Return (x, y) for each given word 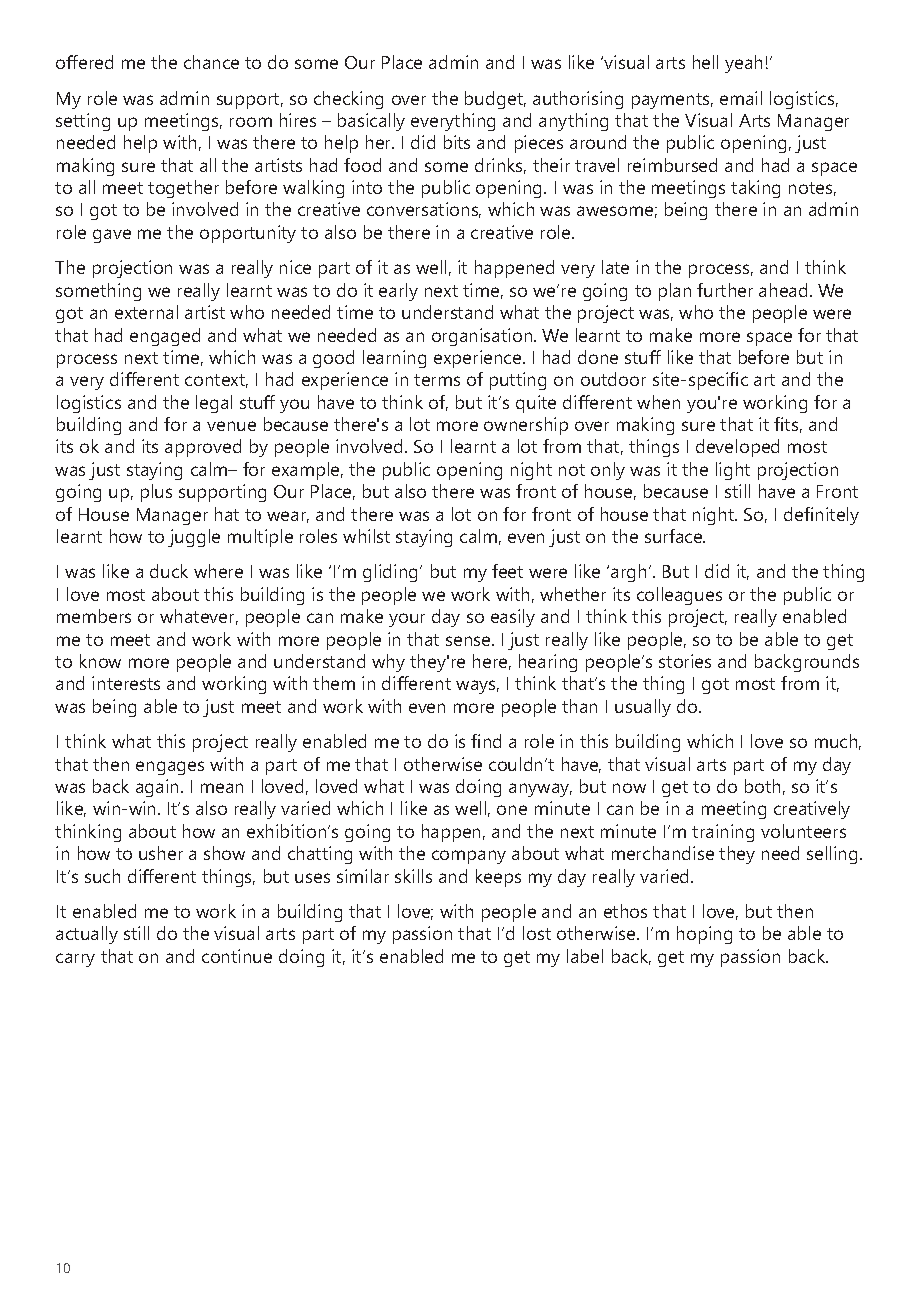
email (741, 98)
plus (156, 493)
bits (457, 142)
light (733, 471)
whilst (366, 536)
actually (87, 935)
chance (211, 62)
